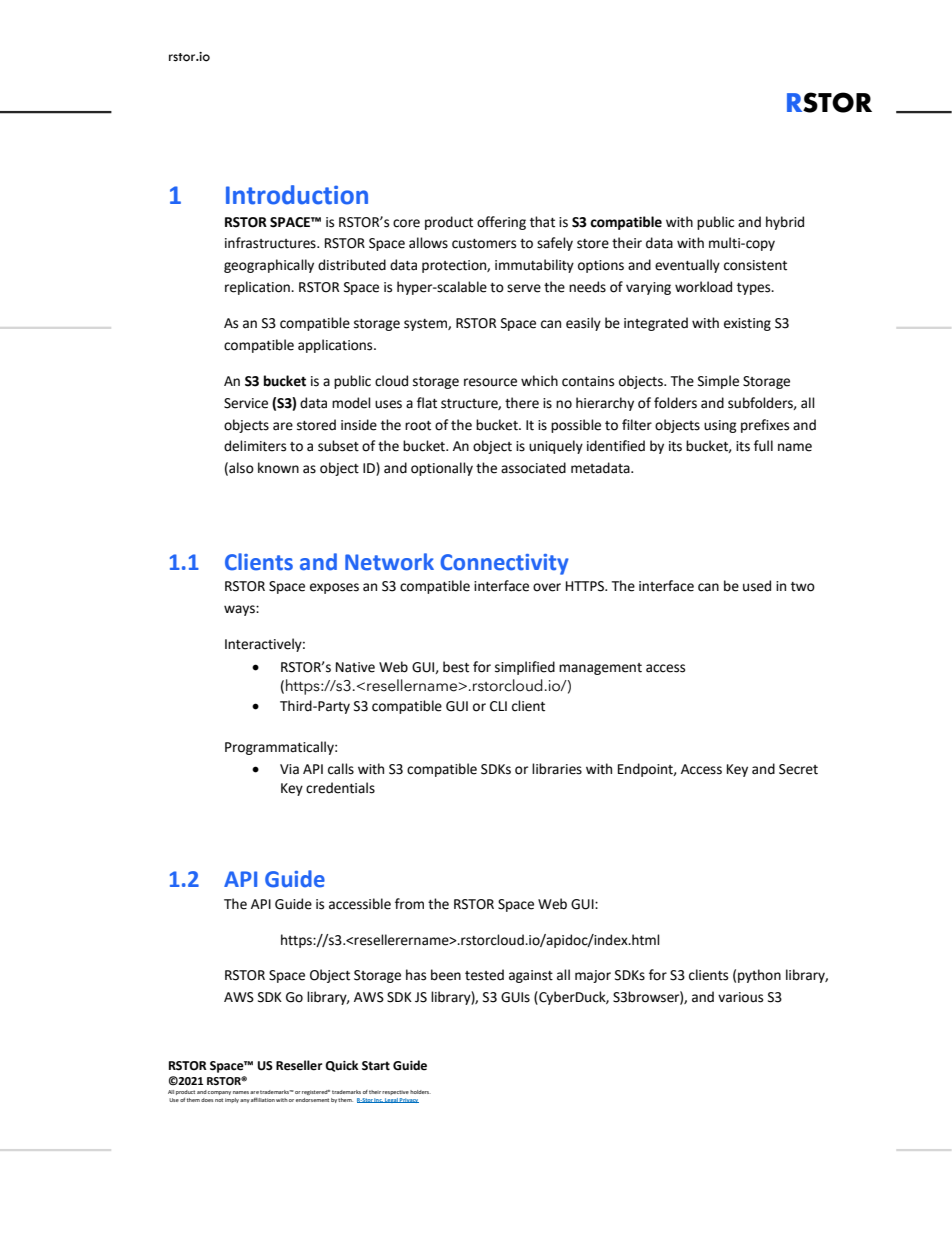  I want to click on hybrid, so click(785, 223).
